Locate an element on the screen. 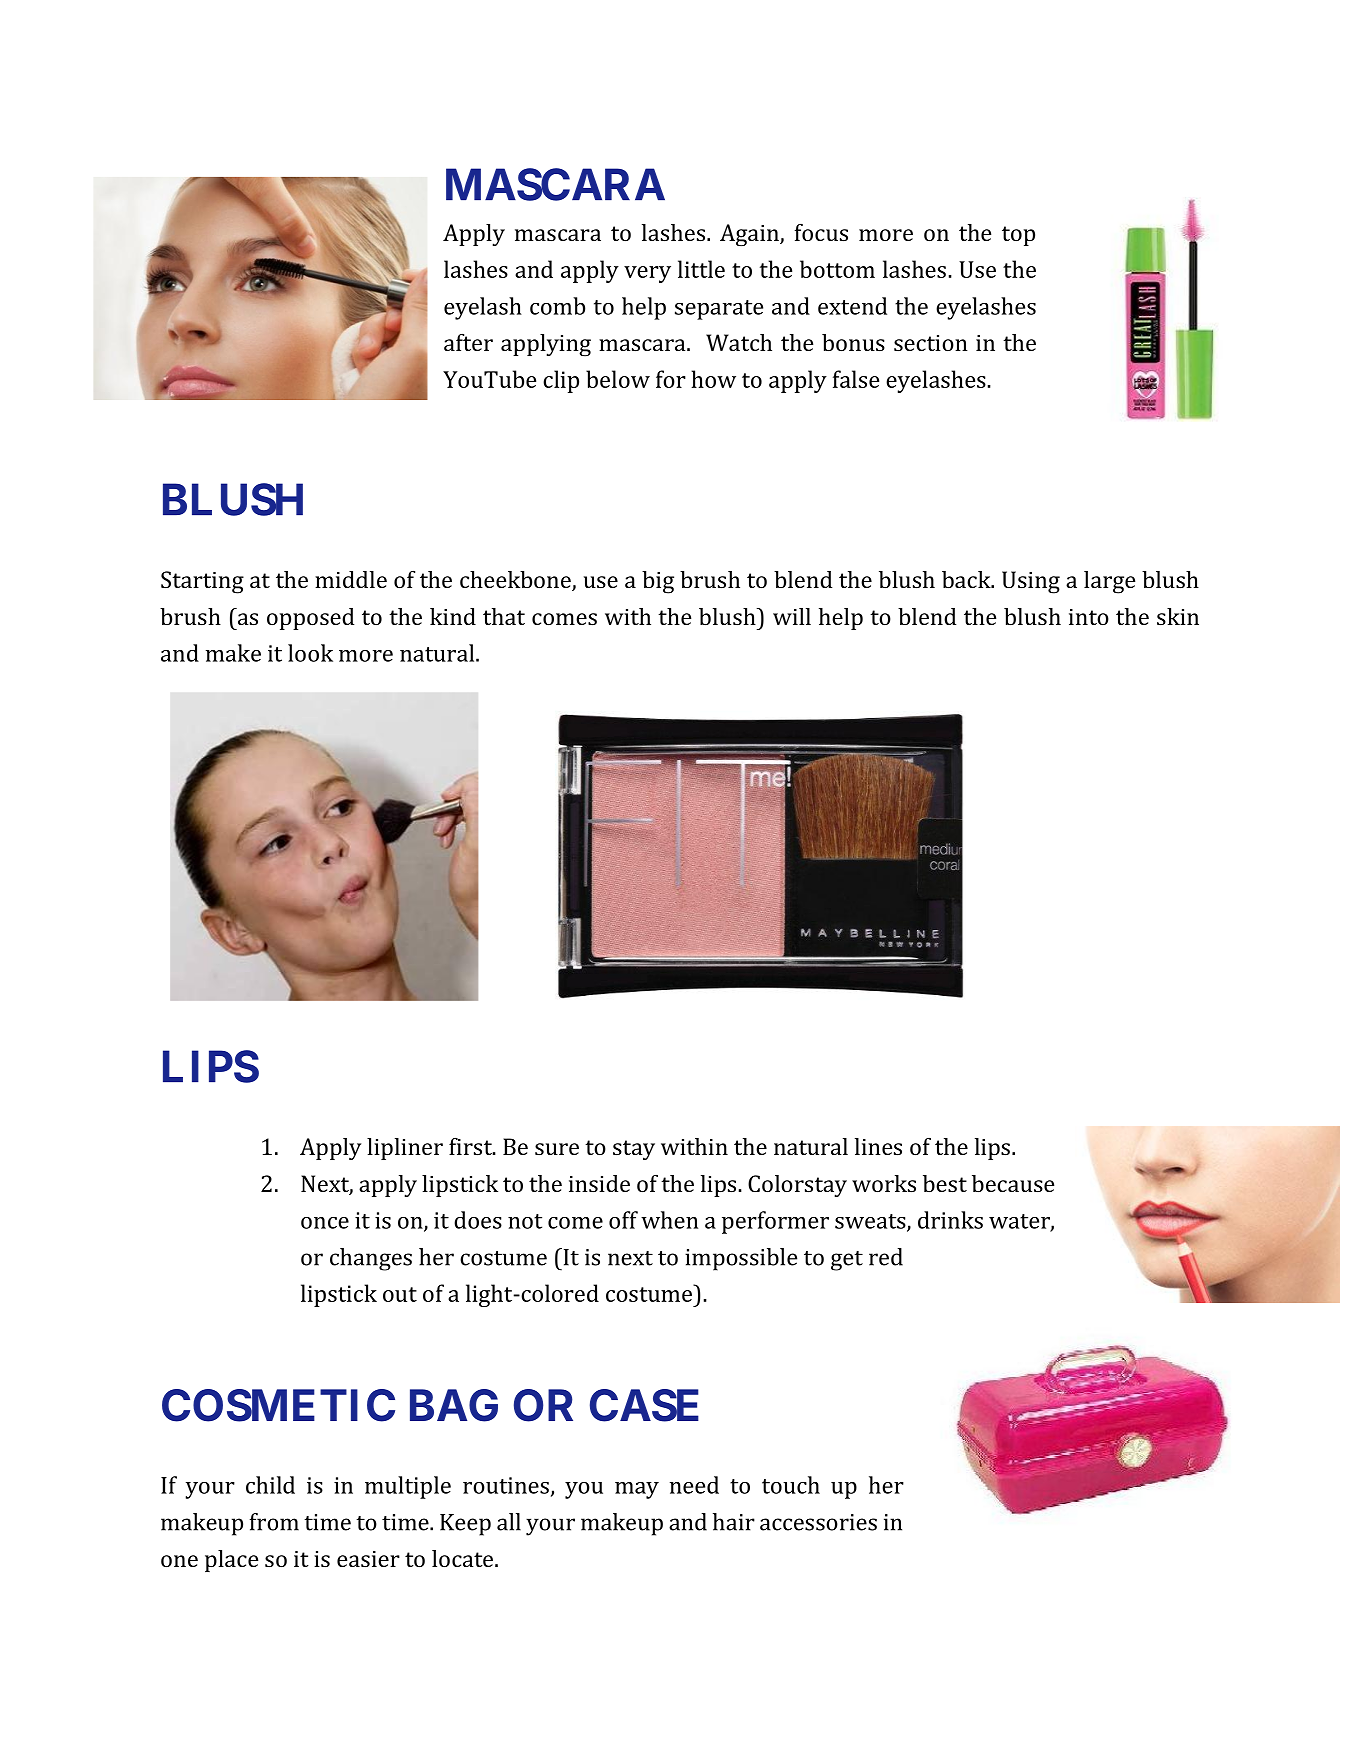 This screenshot has width=1360, height=1760. after is located at coordinates (468, 342).
